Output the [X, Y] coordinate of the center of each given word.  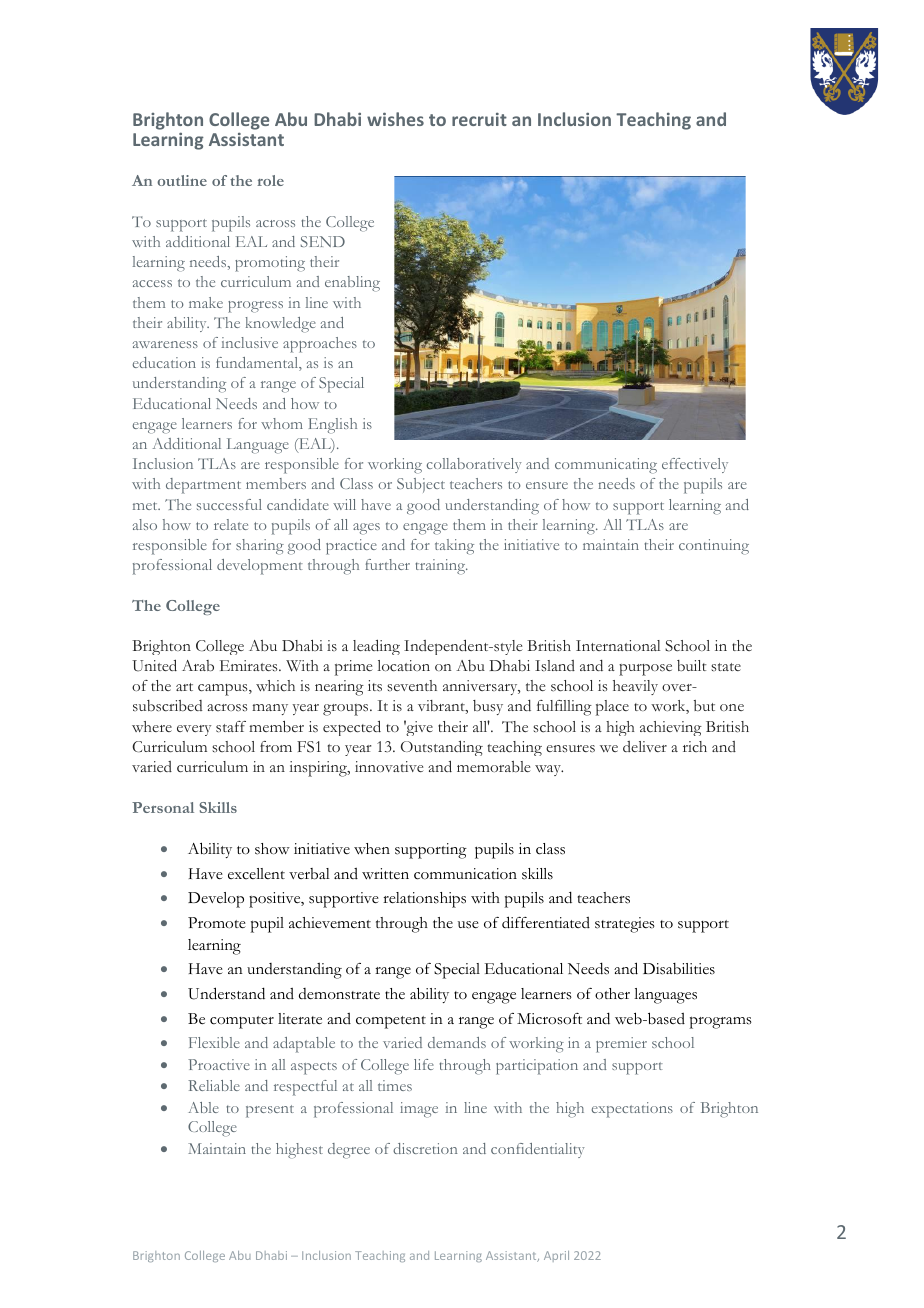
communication [465, 874]
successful [229, 504]
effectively [695, 465]
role [270, 180]
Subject [421, 485]
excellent [256, 874]
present [270, 1111]
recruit [479, 119]
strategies [625, 925]
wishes [395, 119]
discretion [425, 1148]
